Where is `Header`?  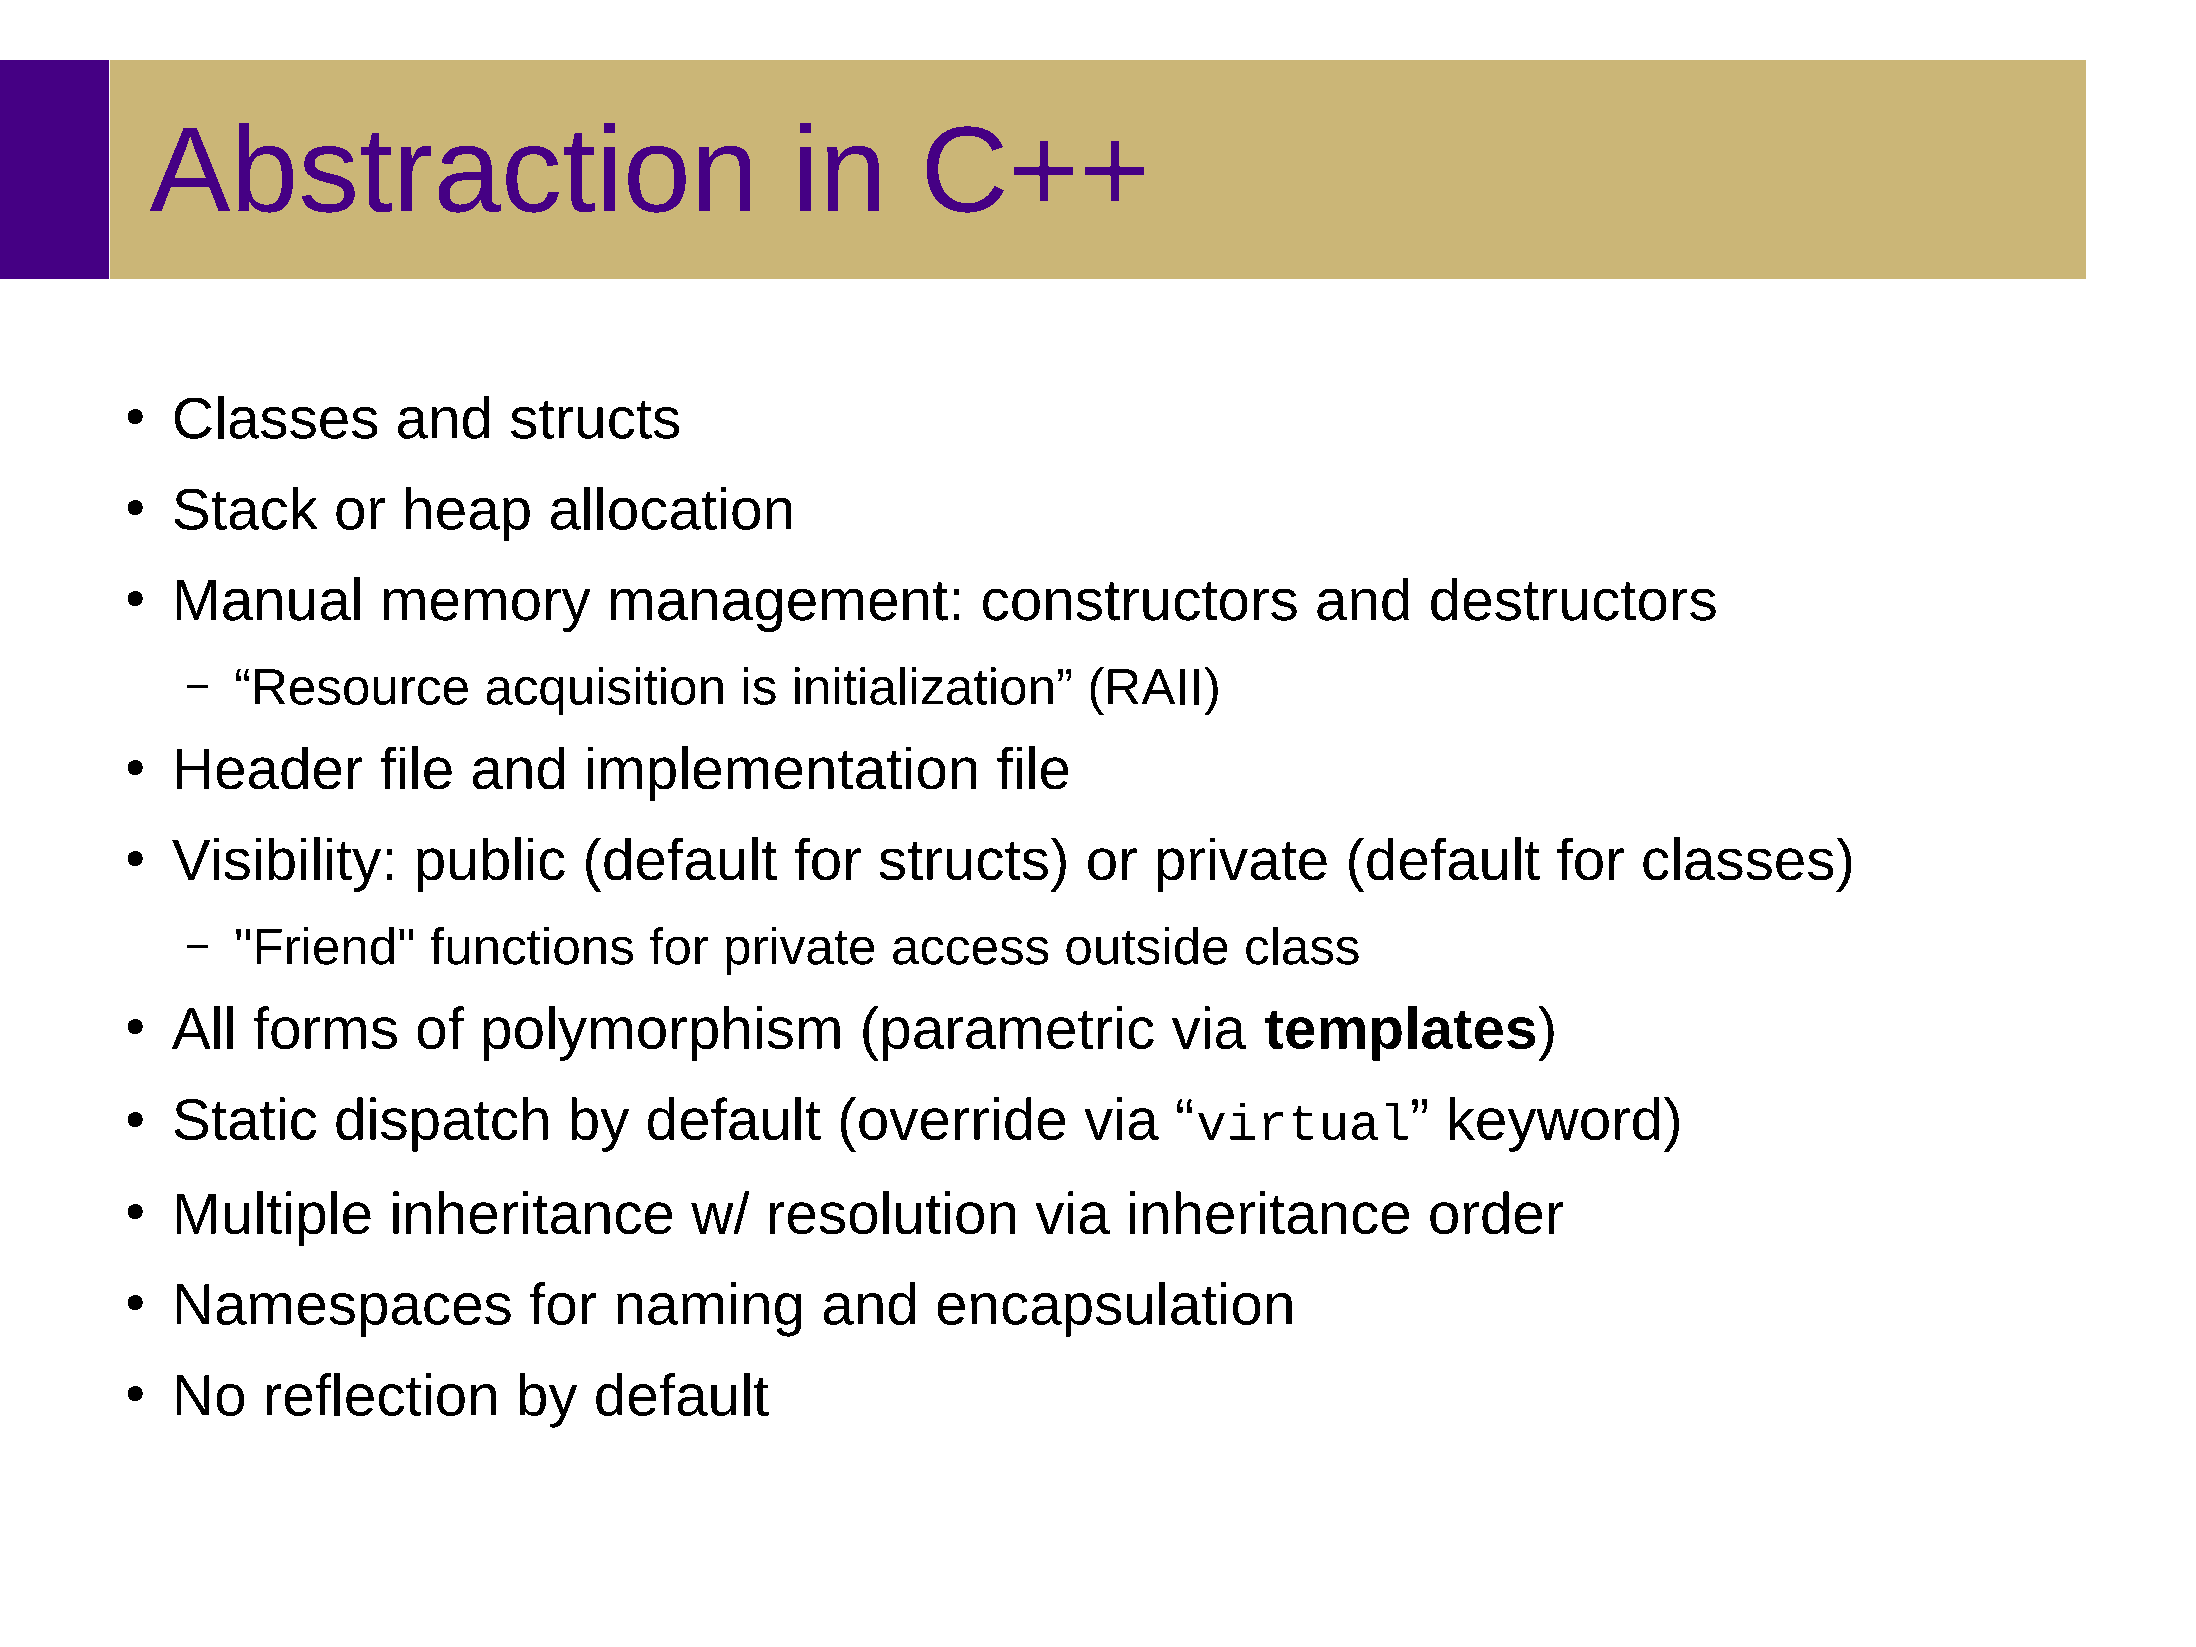 Header is located at coordinates (269, 768).
